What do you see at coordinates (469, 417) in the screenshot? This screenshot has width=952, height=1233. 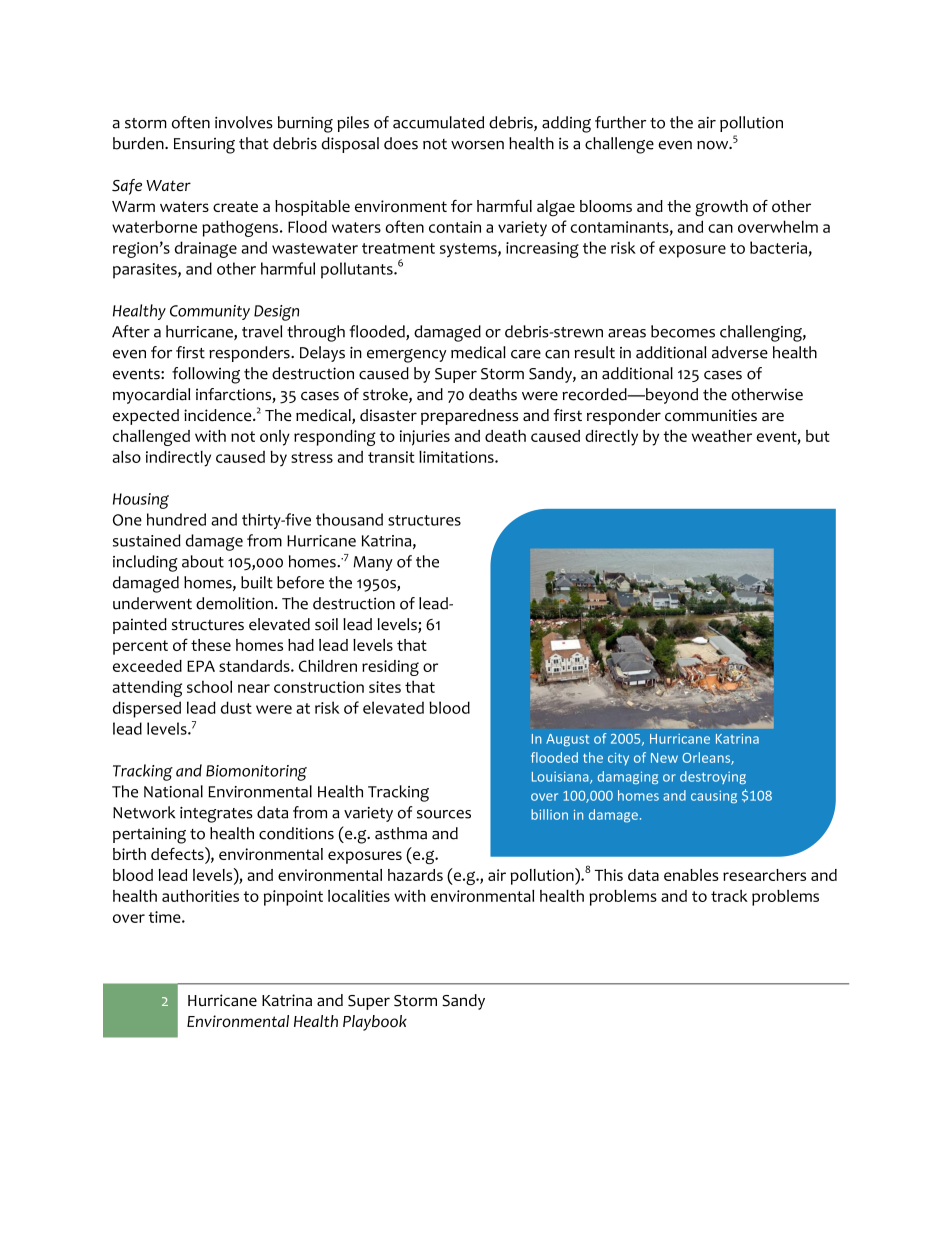 I see `preparedness` at bounding box center [469, 417].
